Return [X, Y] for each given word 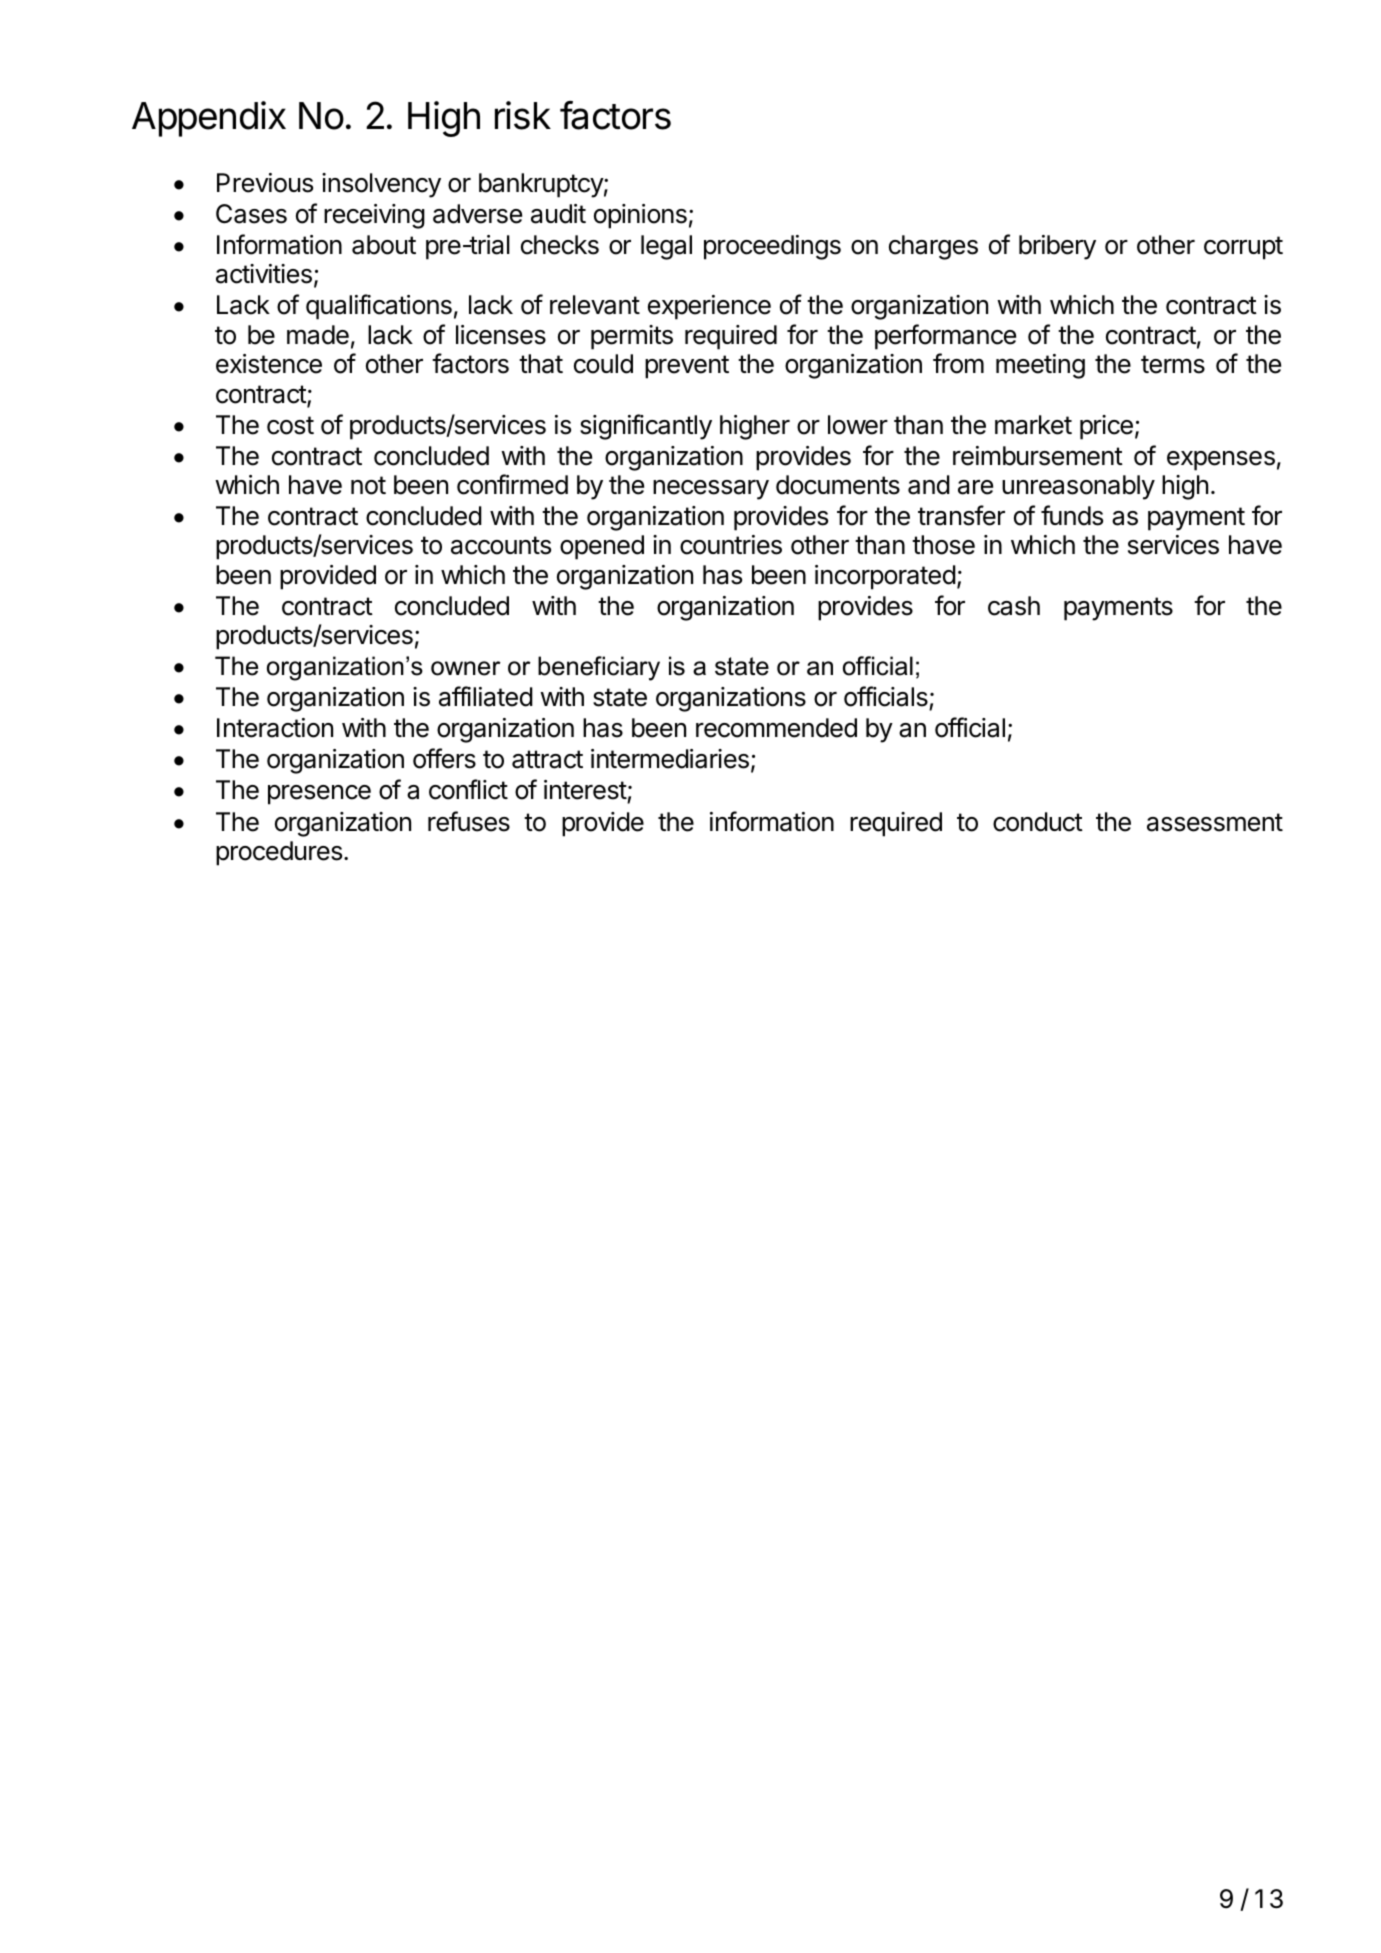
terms [1173, 364]
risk [523, 115]
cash [1014, 606]
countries [731, 545]
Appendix [209, 119]
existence [269, 364]
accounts [501, 545]
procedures [280, 853]
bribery [1057, 247]
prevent [687, 367]
